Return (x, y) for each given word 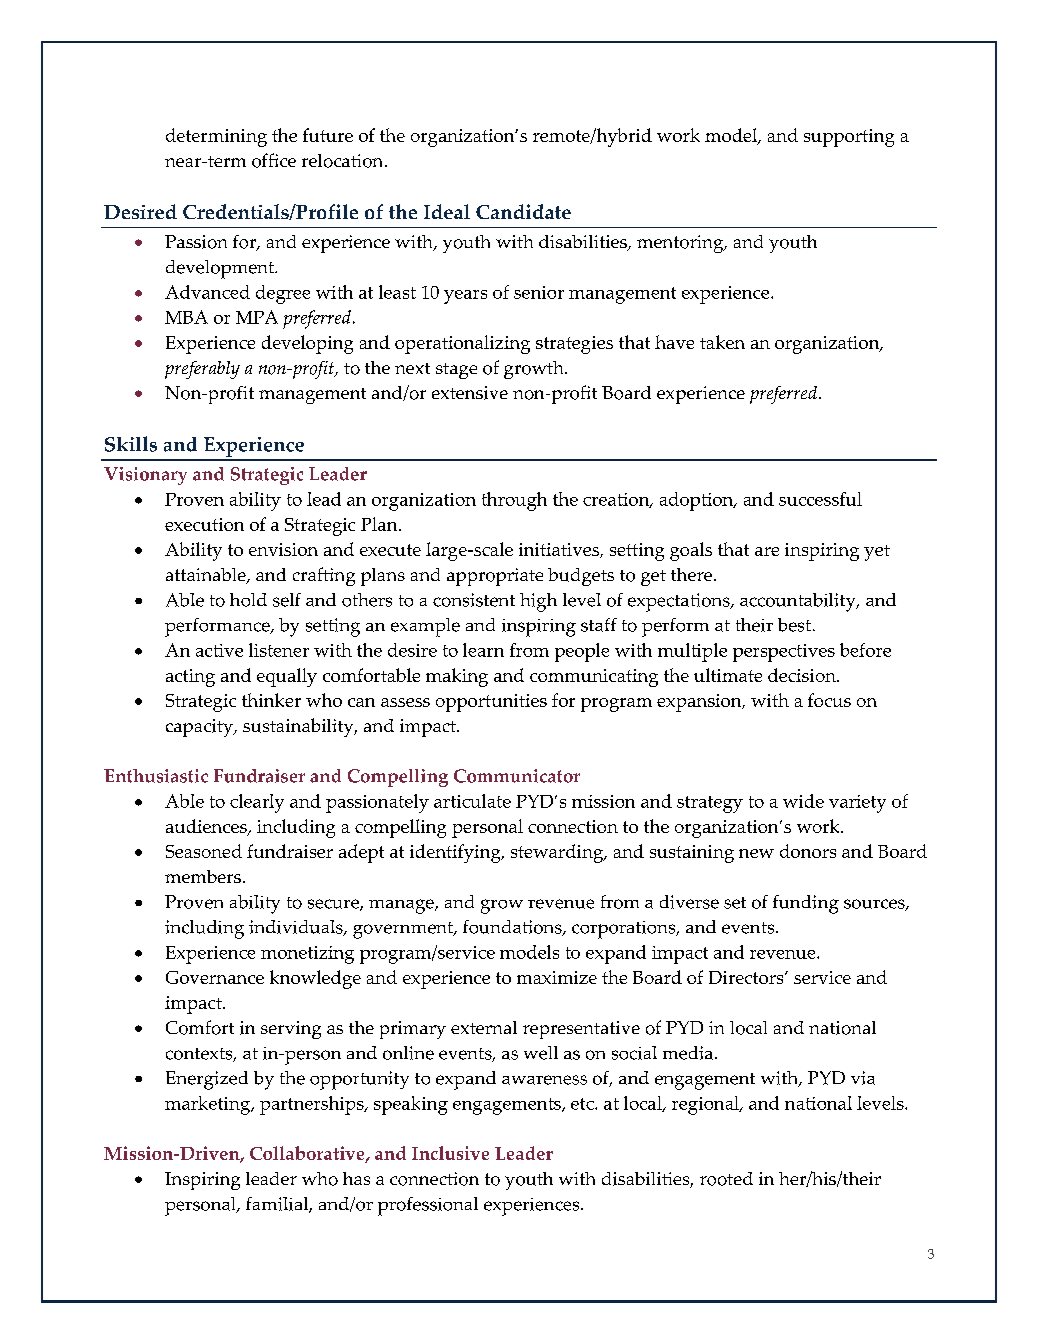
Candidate (523, 211)
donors (808, 851)
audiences (207, 827)
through (514, 501)
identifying (456, 853)
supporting (849, 138)
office (274, 160)
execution (204, 524)
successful (820, 499)
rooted (726, 1179)
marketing (209, 1105)
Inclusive (450, 1153)
